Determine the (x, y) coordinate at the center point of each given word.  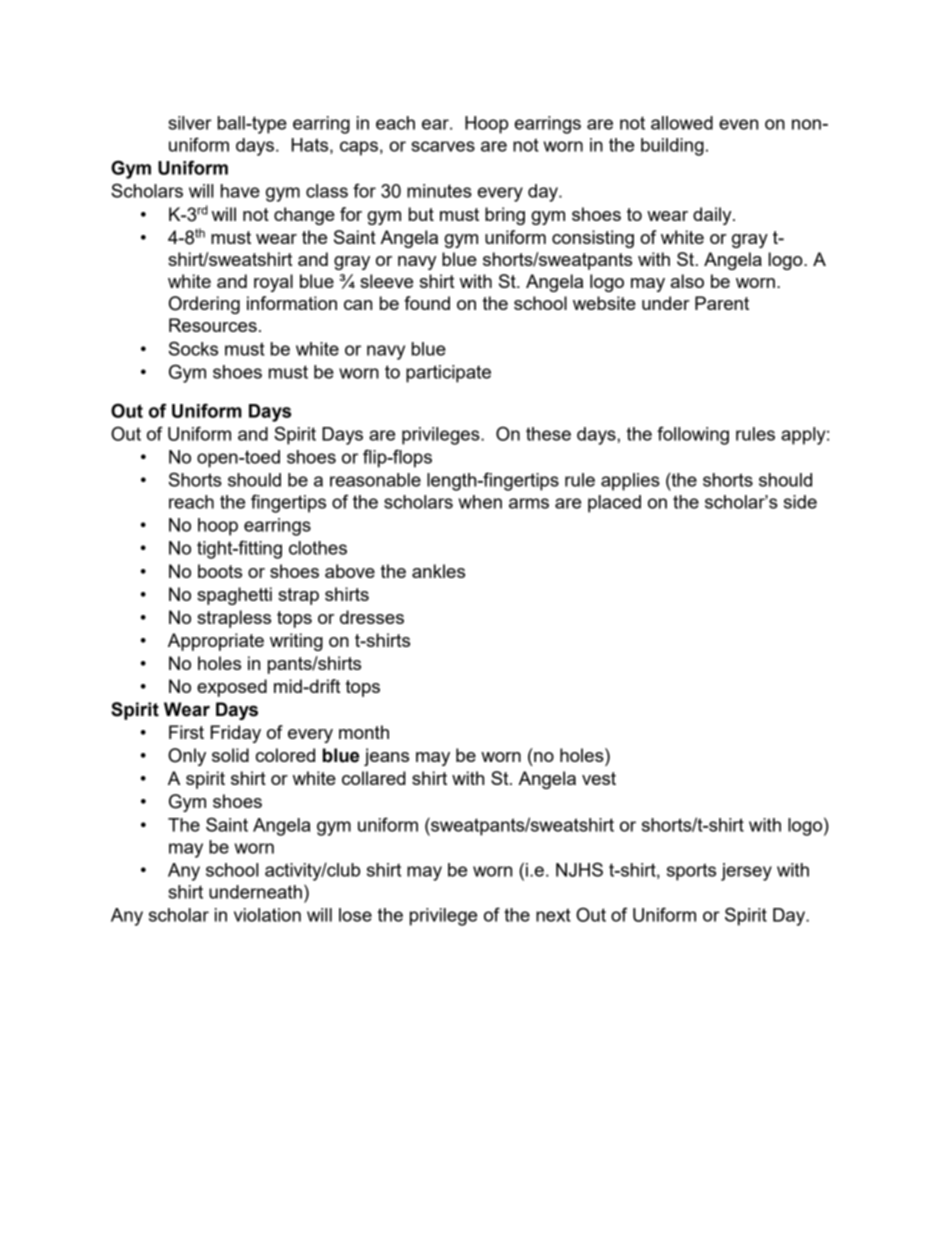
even (738, 124)
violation (267, 915)
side (800, 502)
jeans (386, 757)
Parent (722, 303)
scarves (443, 146)
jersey (746, 872)
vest (599, 778)
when (480, 502)
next (553, 915)
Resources (213, 325)
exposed (232, 688)
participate (448, 374)
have (240, 191)
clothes (318, 548)
